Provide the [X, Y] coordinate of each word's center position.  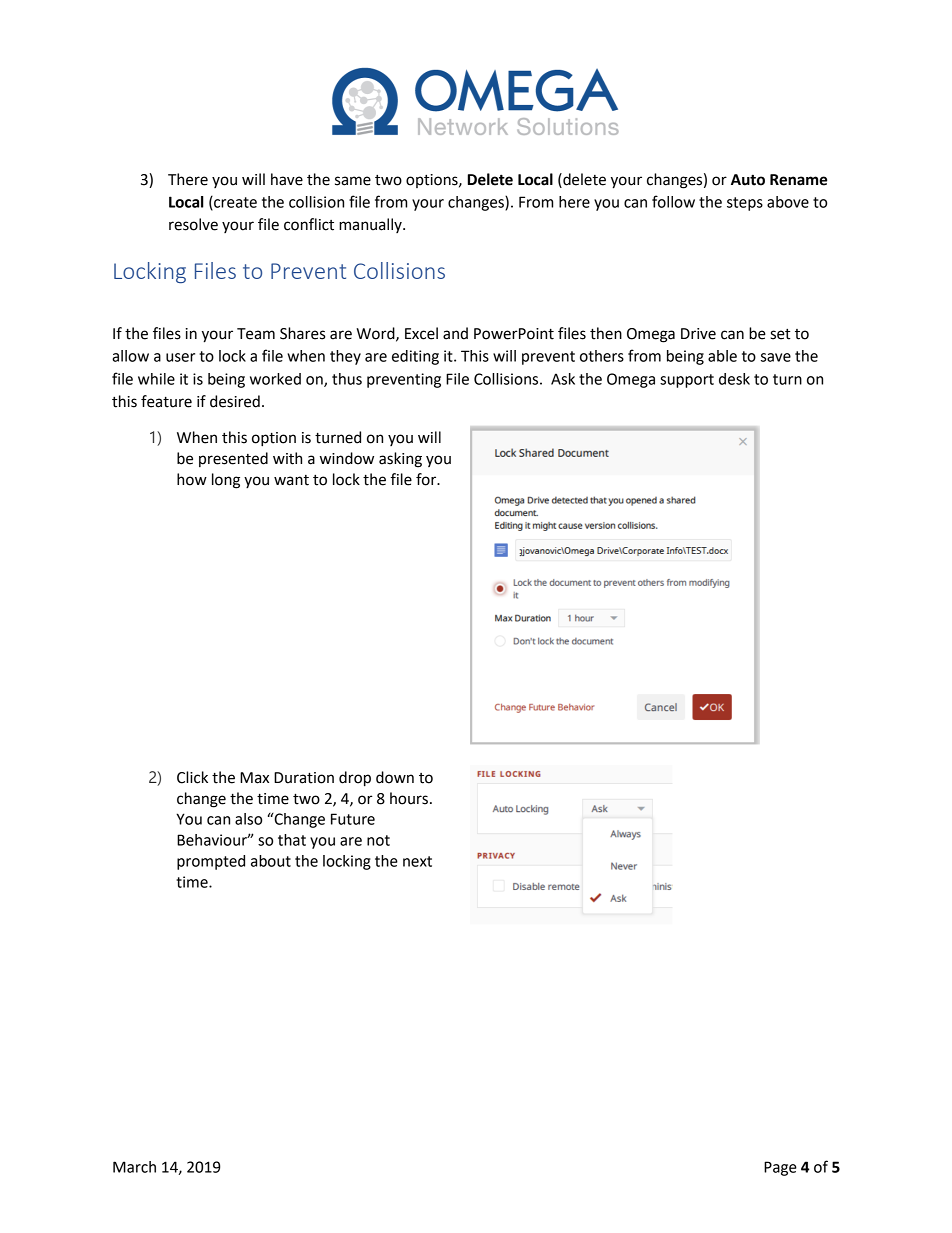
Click [192, 777]
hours [409, 798]
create [234, 203]
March [134, 1167]
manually [371, 225]
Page [780, 1168]
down [395, 777]
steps [745, 204]
